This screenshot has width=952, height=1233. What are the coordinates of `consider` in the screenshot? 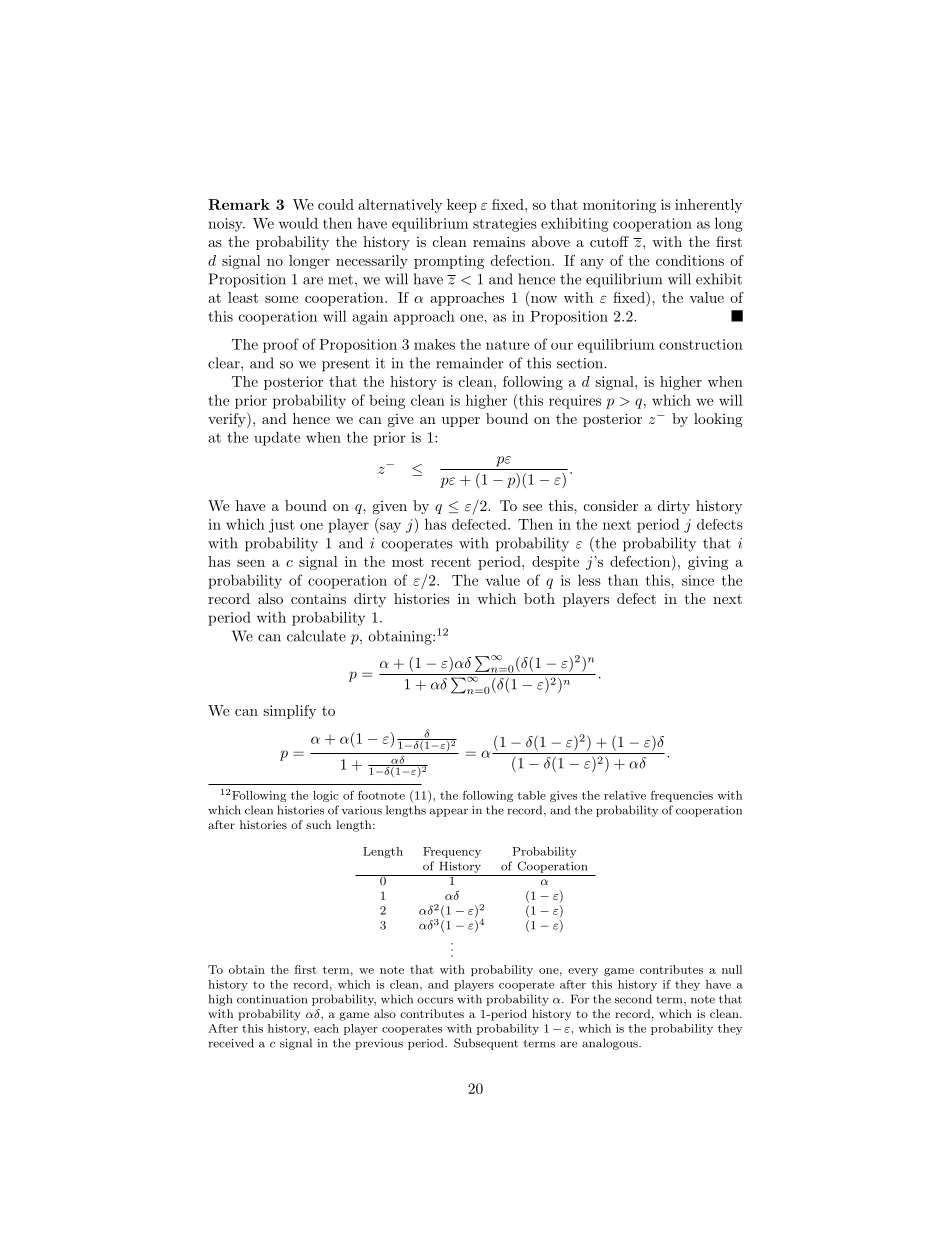 It's located at (611, 505).
